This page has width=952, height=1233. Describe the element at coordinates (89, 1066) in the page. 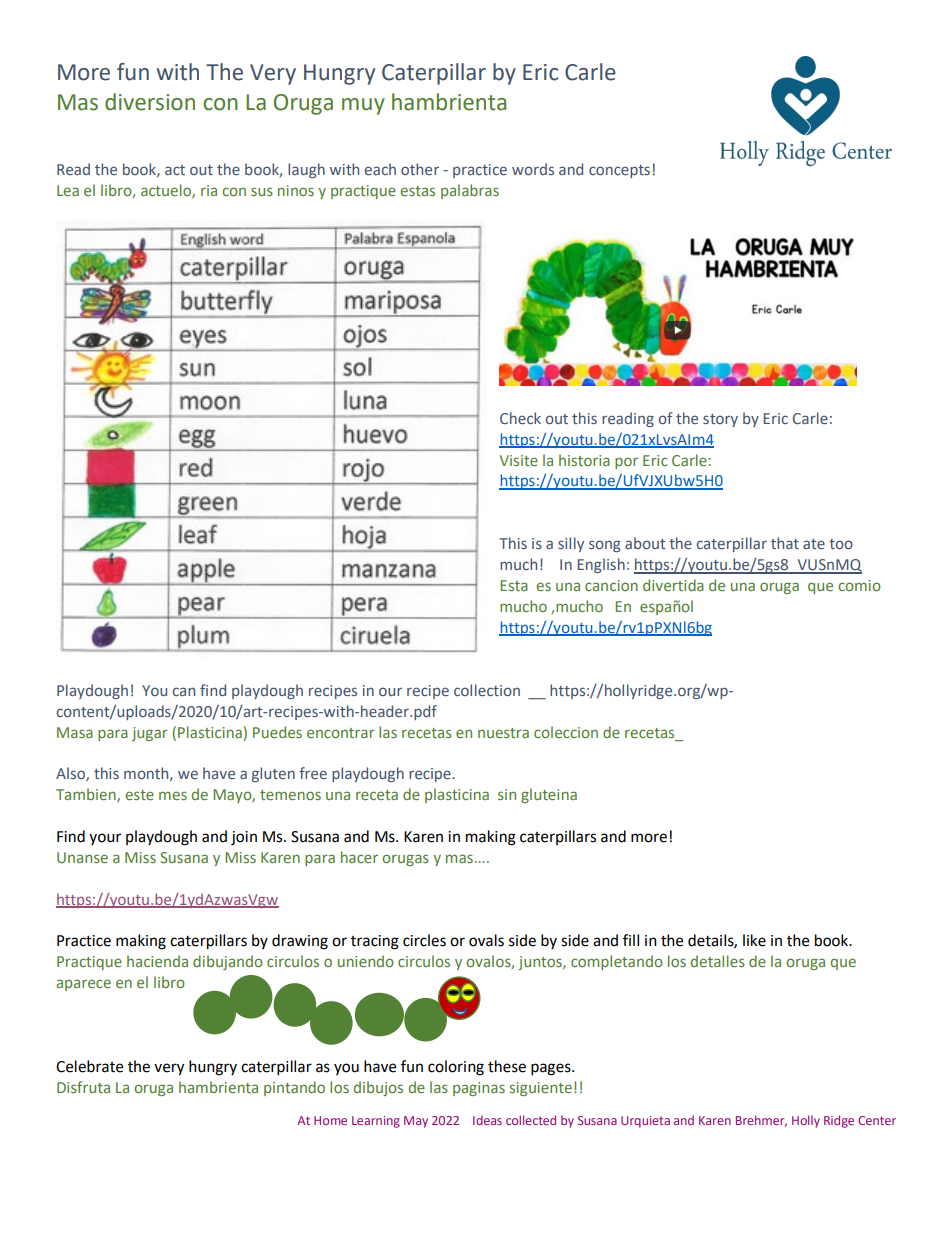

I see `Celebrate` at that location.
